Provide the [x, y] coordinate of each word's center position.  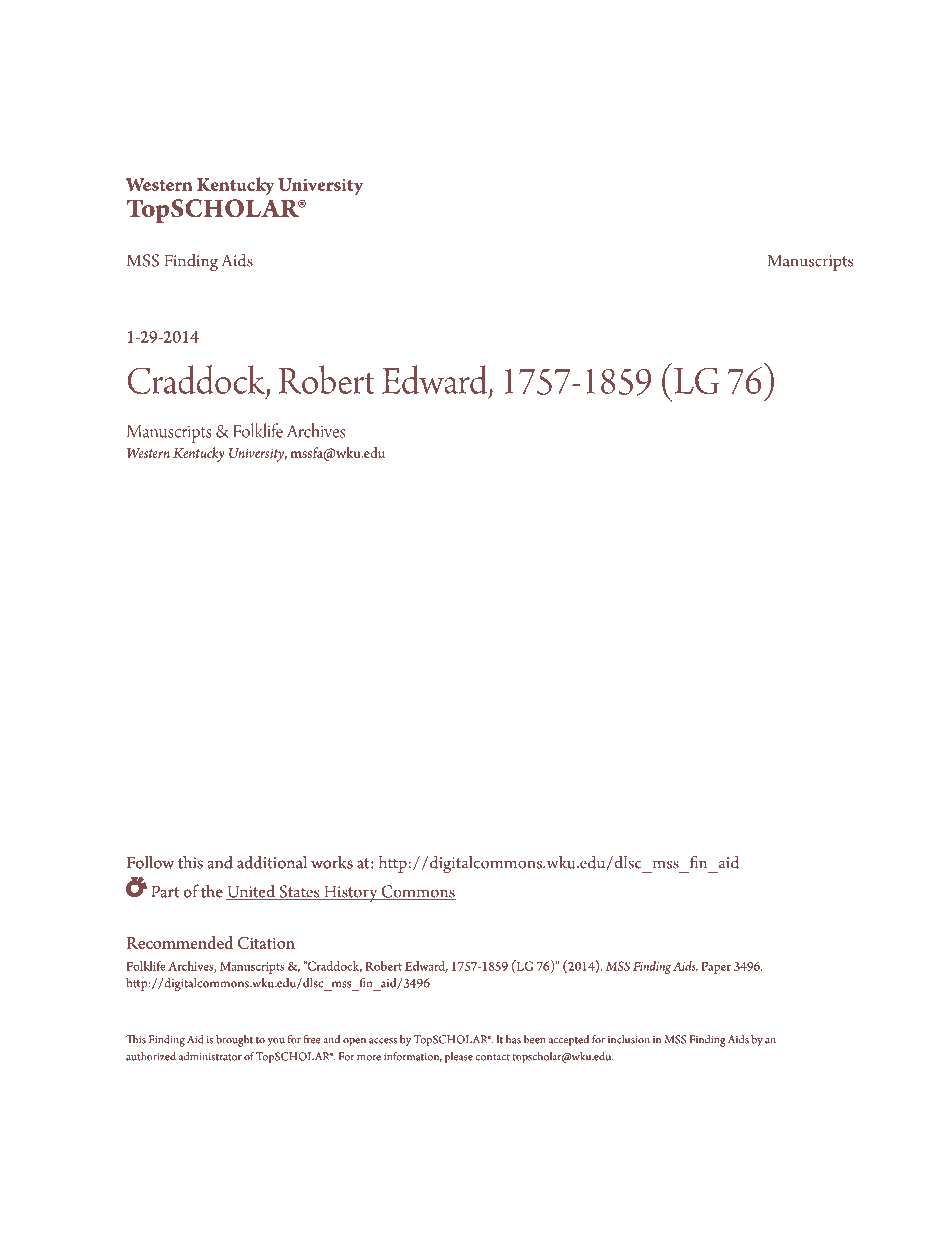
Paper [716, 968]
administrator [210, 1056]
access [383, 1041]
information [413, 1057]
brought [234, 1041]
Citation [266, 943]
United [252, 892]
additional [272, 862]
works [332, 862]
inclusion [629, 1039]
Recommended [179, 942]
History [350, 893]
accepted [569, 1041]
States [299, 892]
